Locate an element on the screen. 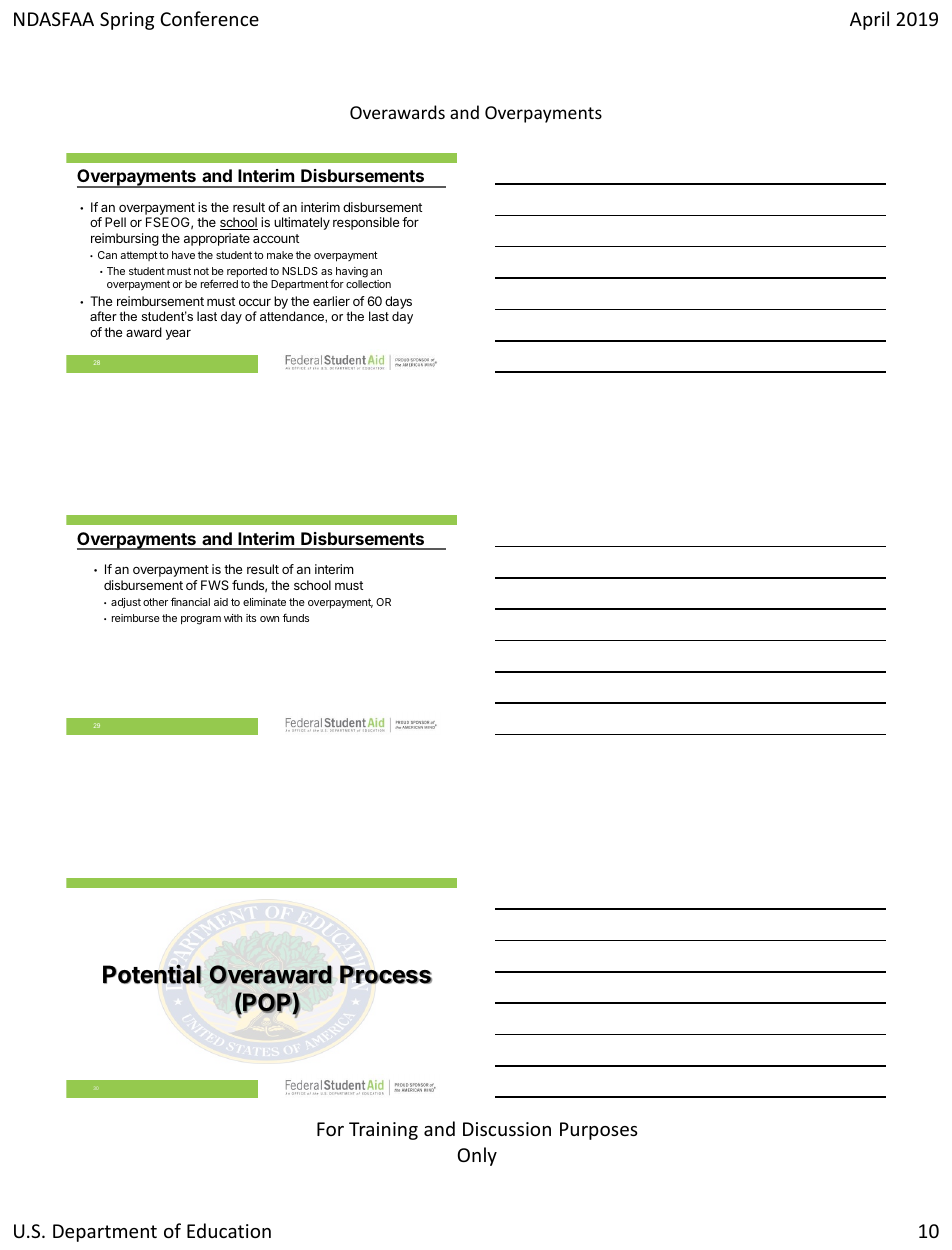  eliminate is located at coordinates (264, 602).
